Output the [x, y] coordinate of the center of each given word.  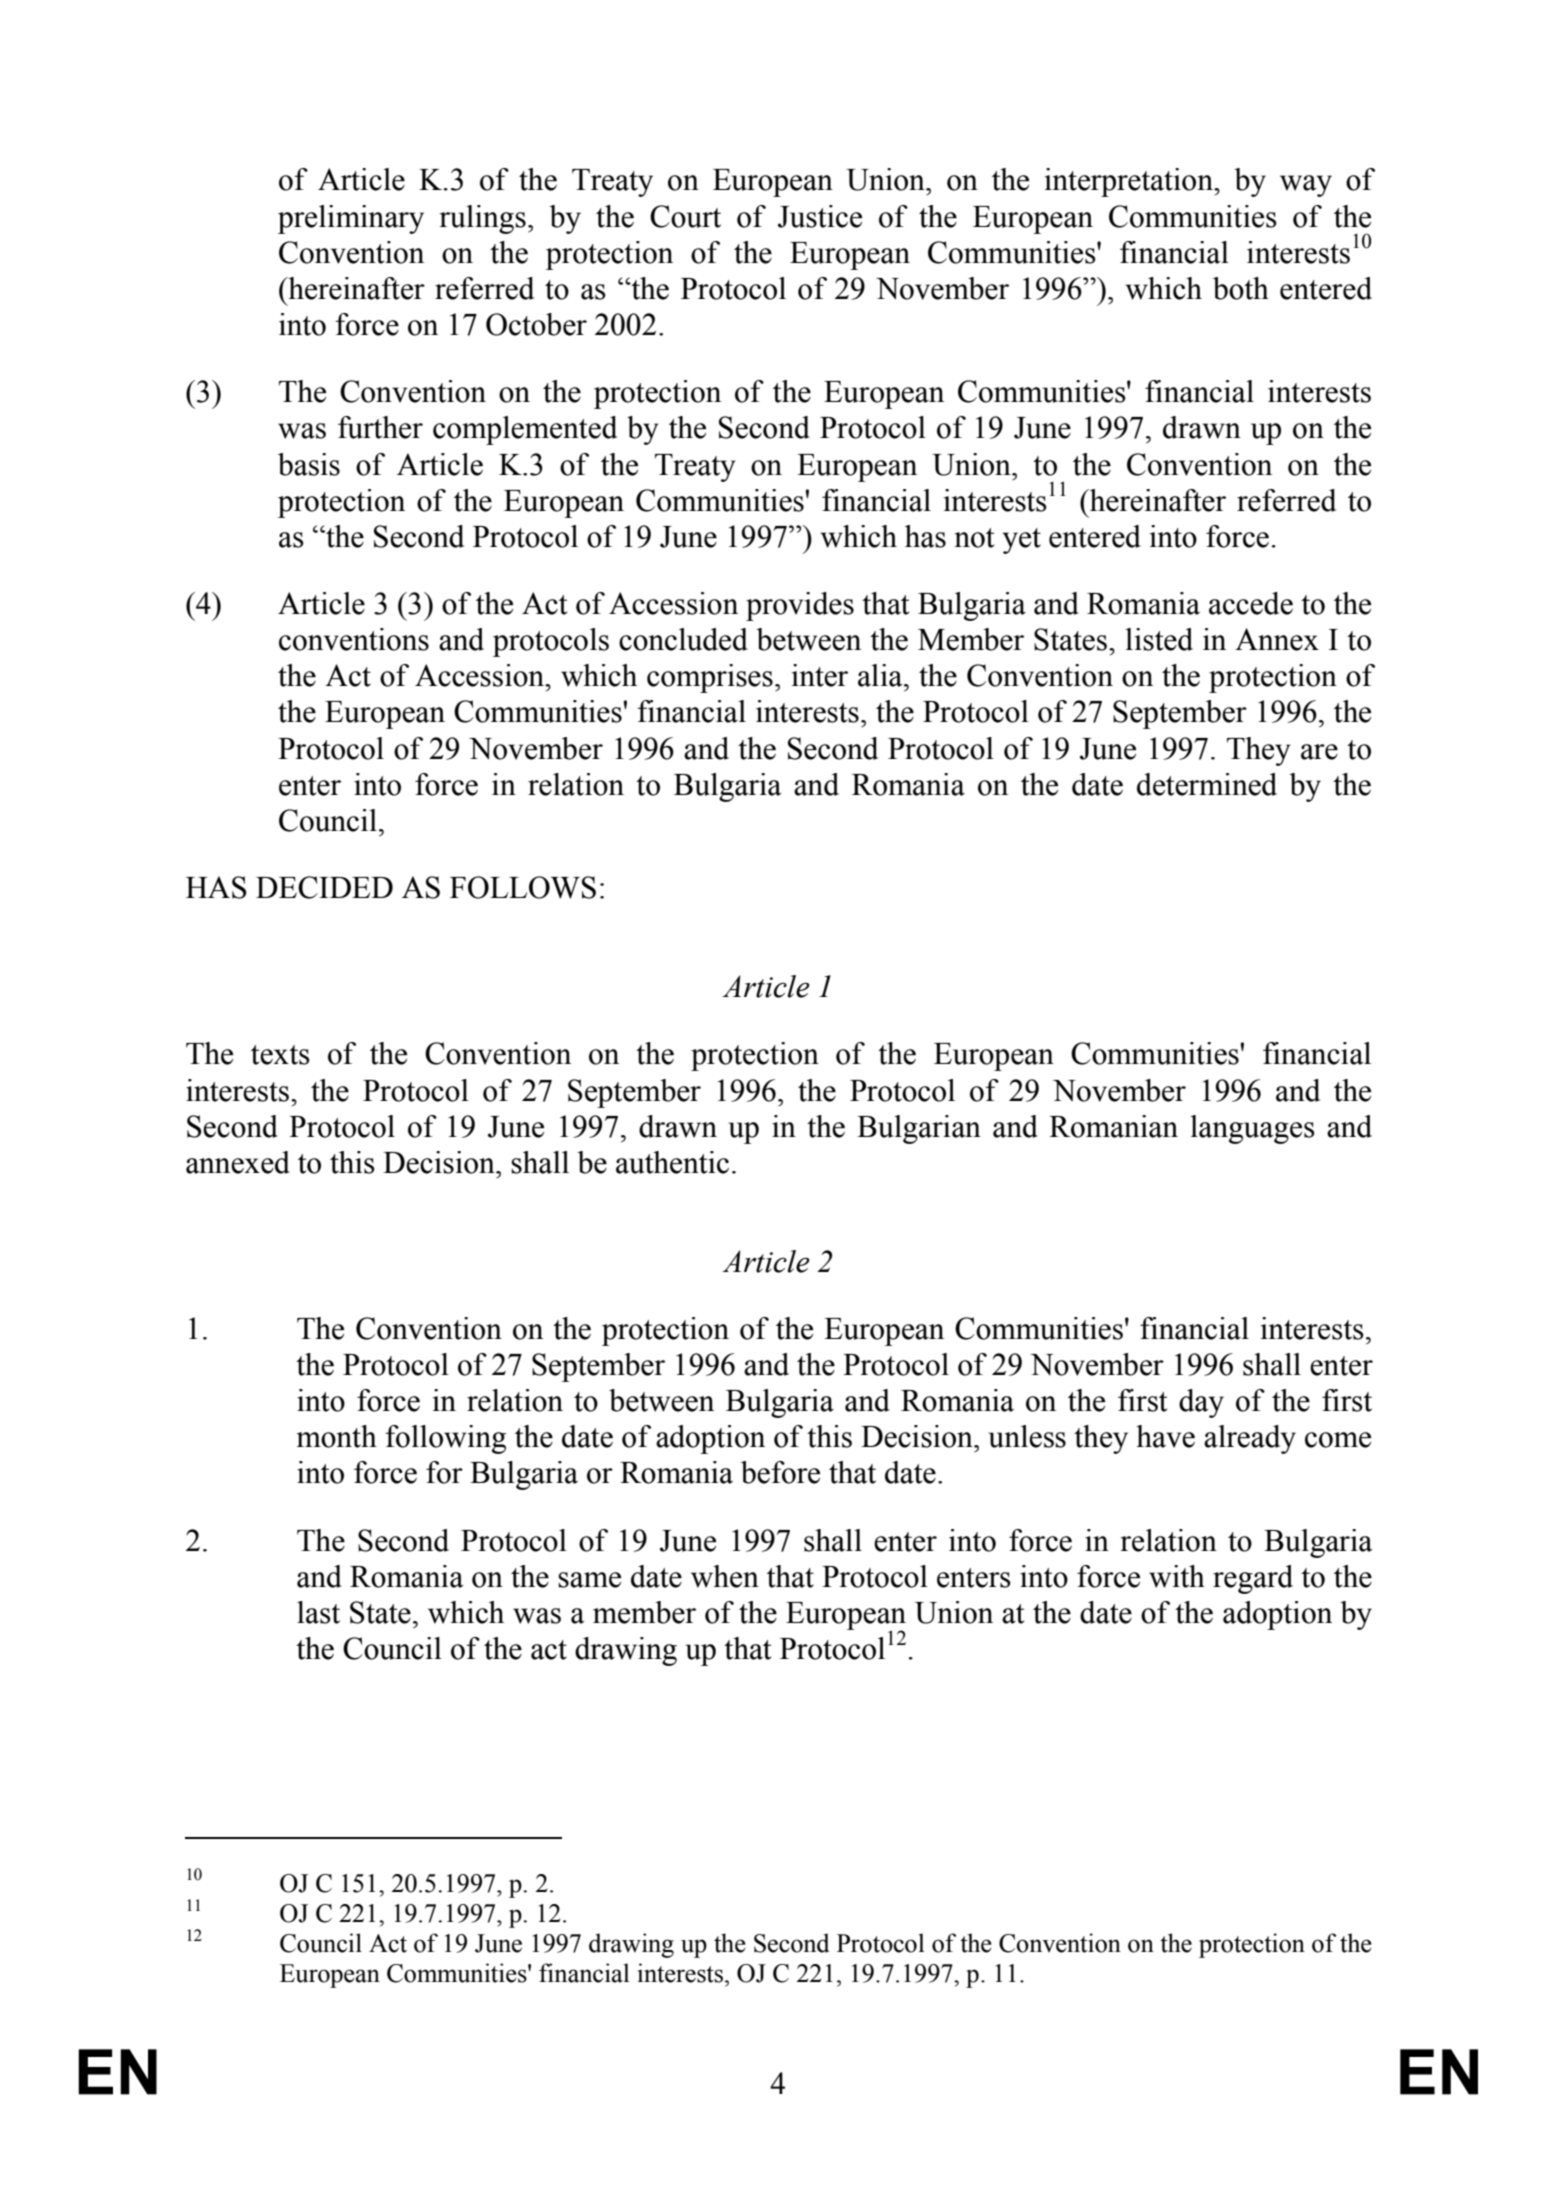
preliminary [351, 219]
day [1201, 1403]
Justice [820, 216]
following [446, 1439]
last [318, 1612]
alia [881, 675]
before [780, 1472]
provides [800, 606]
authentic [672, 1162]
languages [1252, 1129]
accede [1251, 603]
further [380, 427]
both [1241, 288]
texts [280, 1055]
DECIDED [324, 887]
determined [1207, 784]
